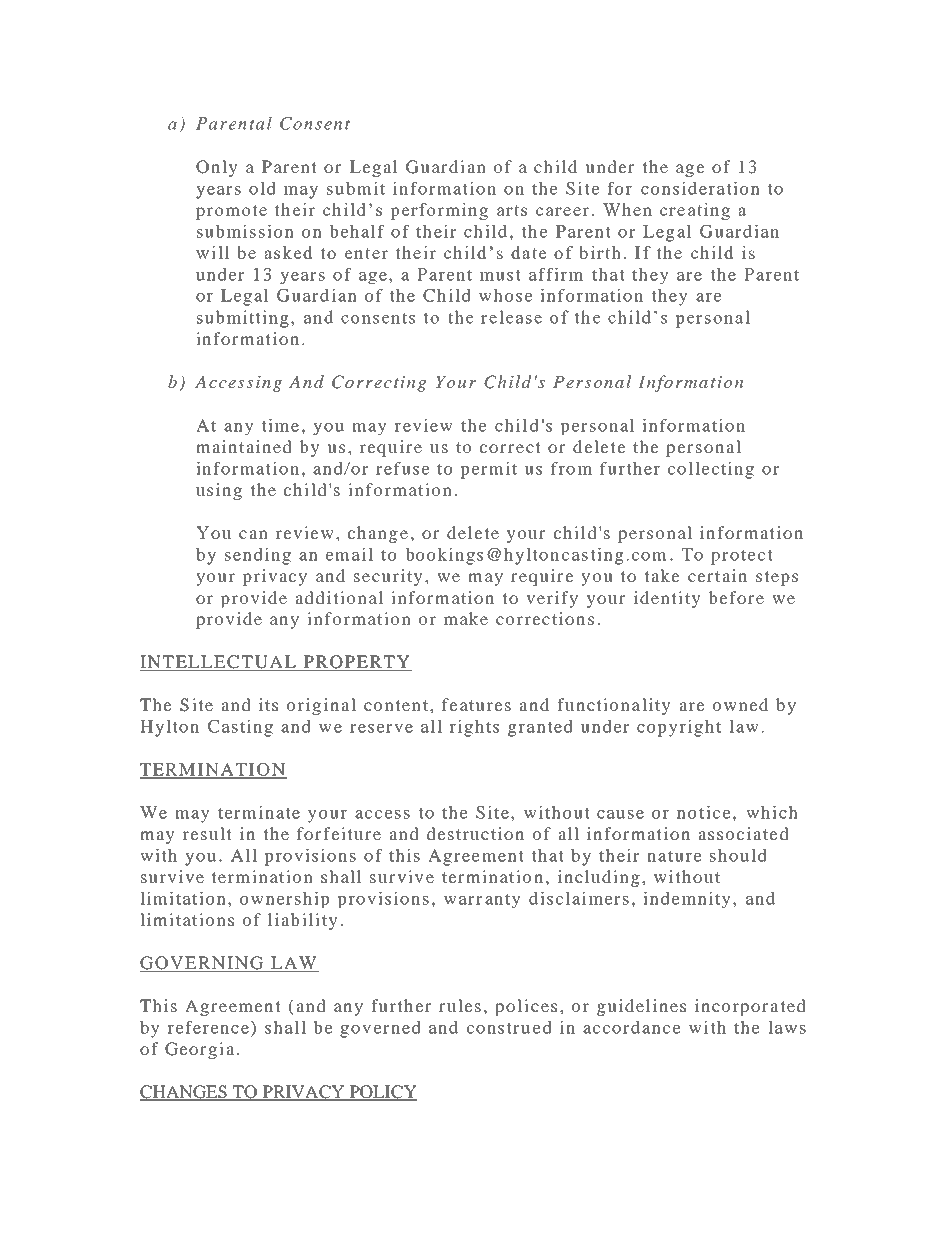 Image resolution: width=952 pixels, height=1233 pixels. Describe the element at coordinates (474, 728) in the page. I see `rights` at that location.
